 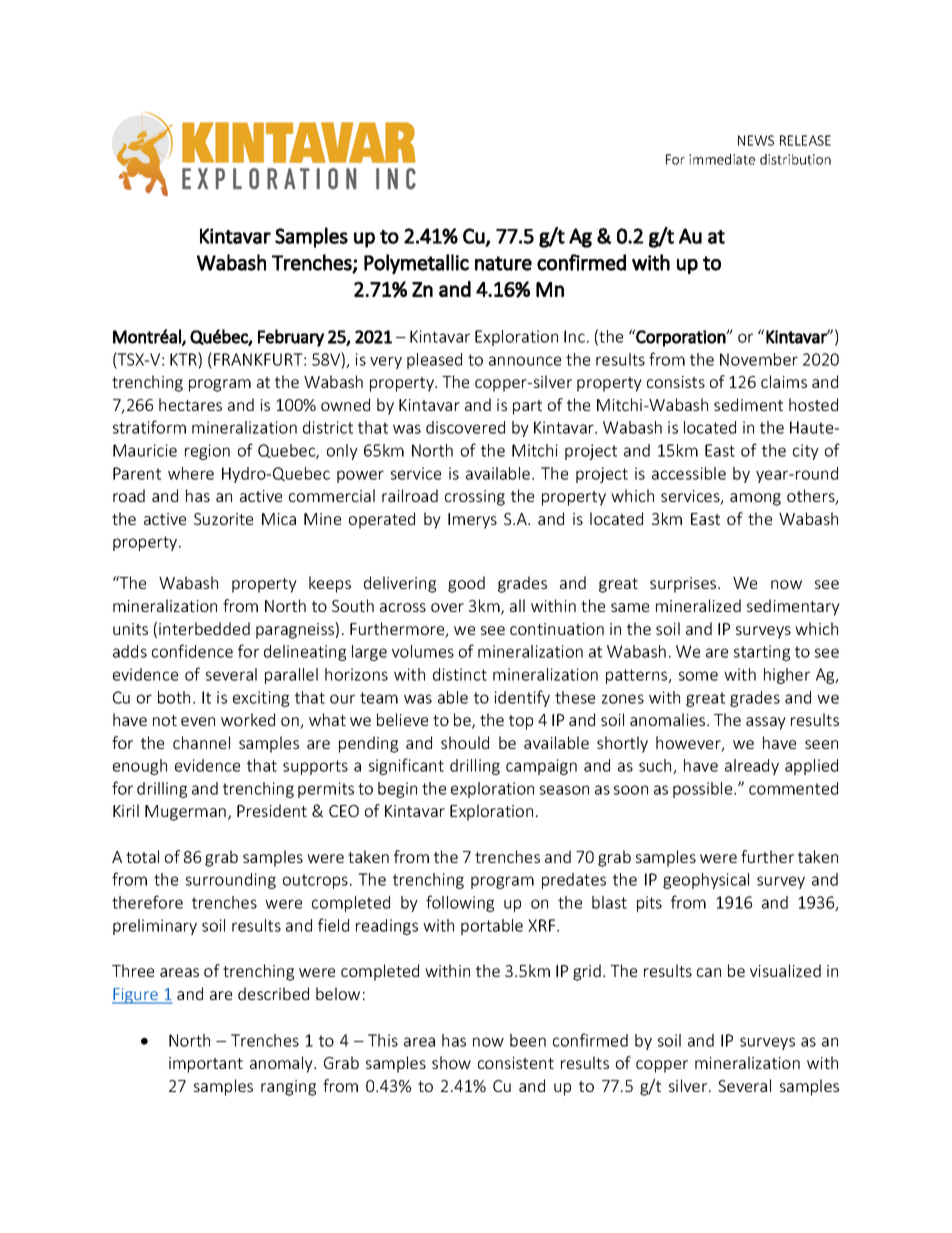 What do you see at coordinates (527, 407) in the page?
I see `part` at bounding box center [527, 407].
